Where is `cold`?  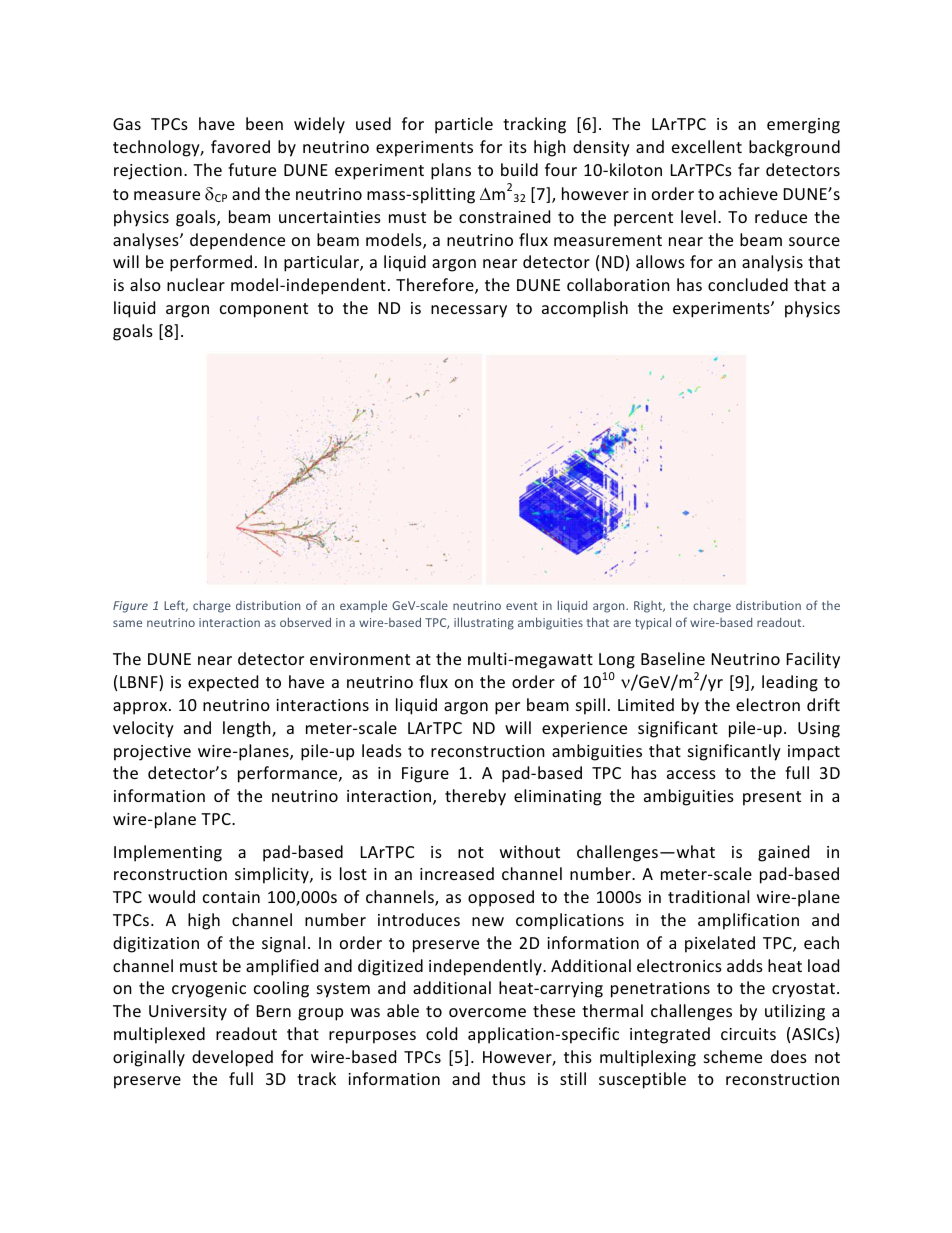
cold is located at coordinates (441, 1033).
